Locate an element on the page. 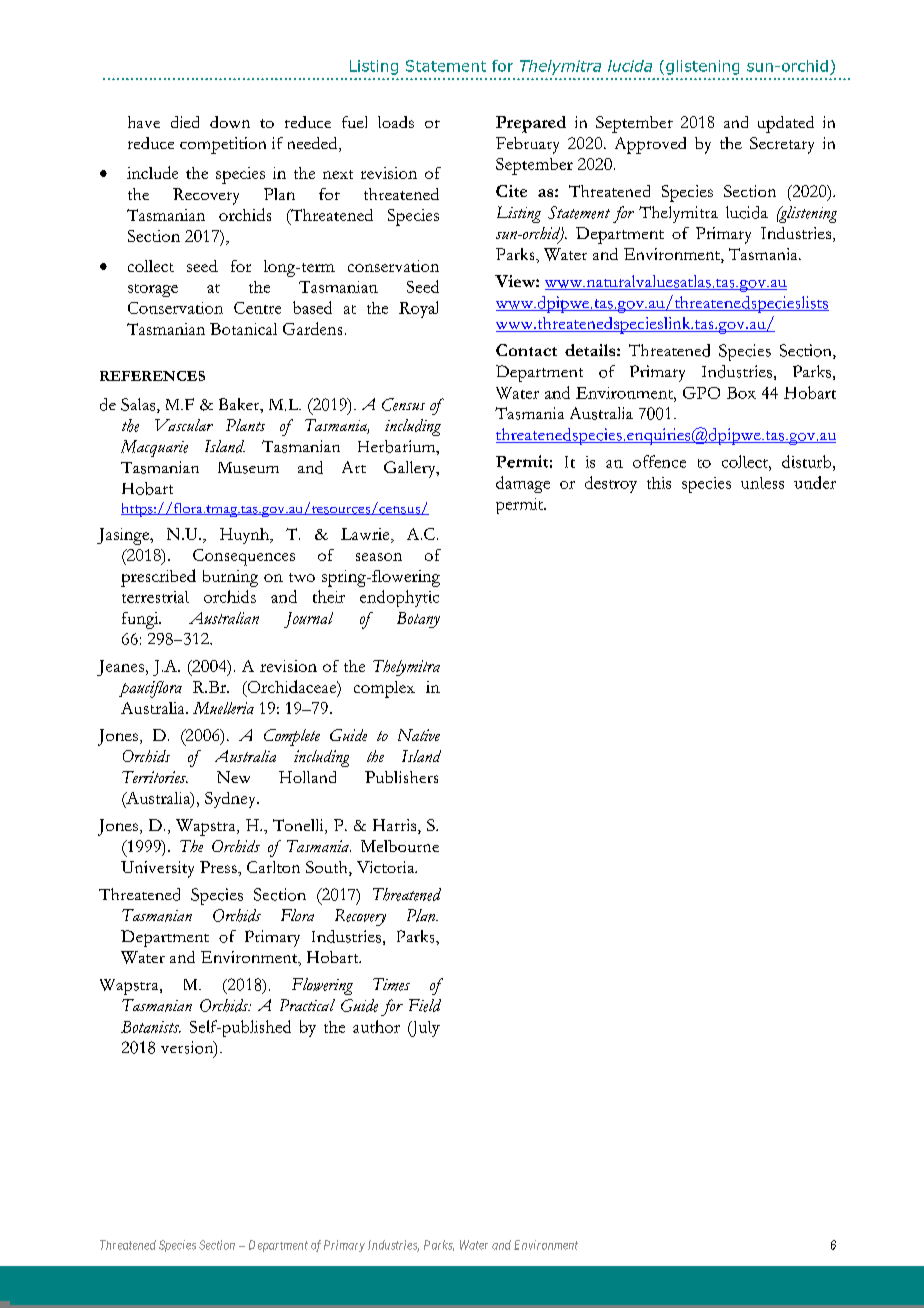 This page has width=924, height=1308. Secretary is located at coordinates (782, 145).
